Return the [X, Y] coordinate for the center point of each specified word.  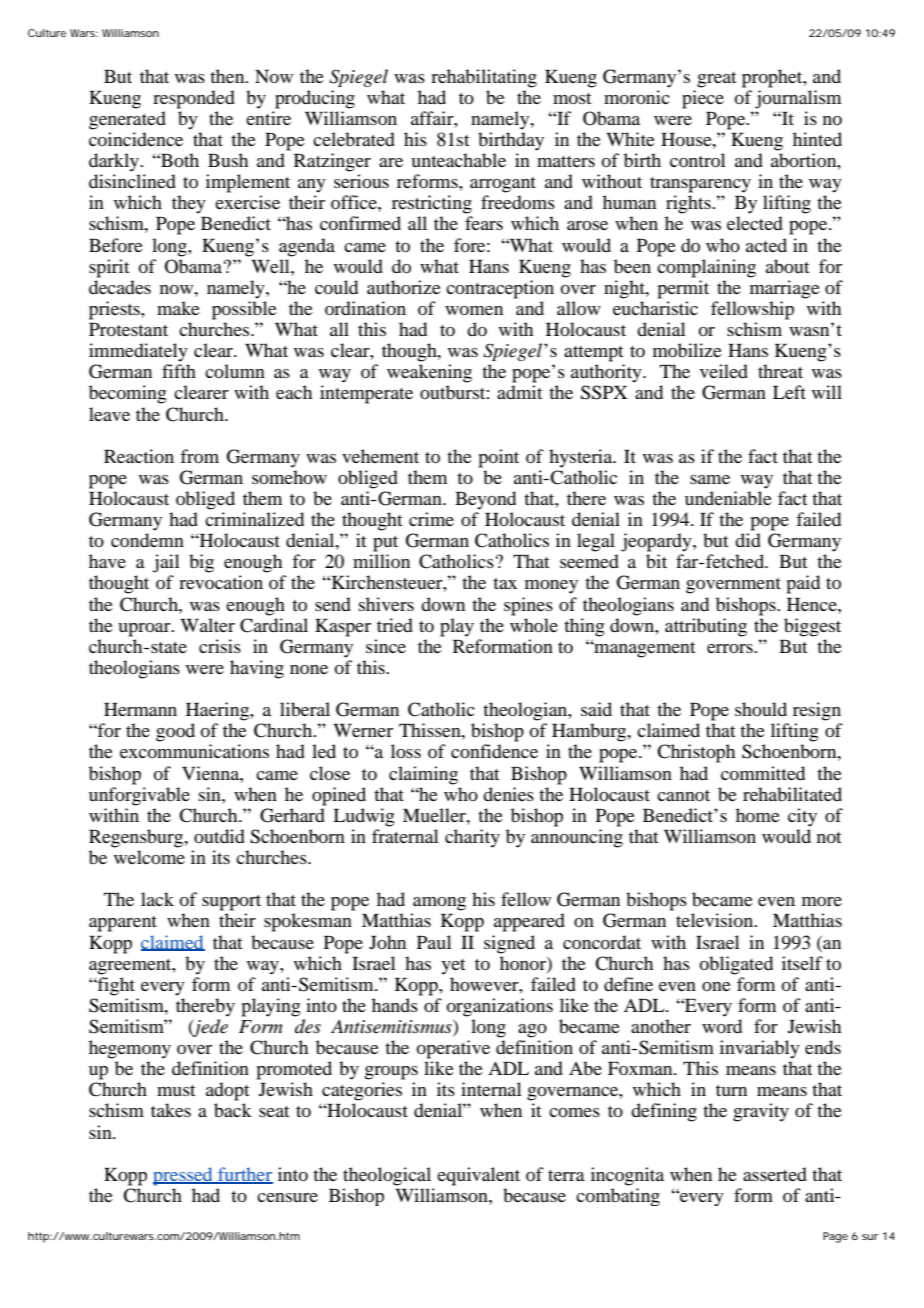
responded [194, 99]
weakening [429, 373]
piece [703, 99]
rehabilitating [484, 78]
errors [731, 648]
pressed [184, 1176]
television [716, 920]
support [231, 903]
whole [534, 625]
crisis [220, 646]
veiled [724, 371]
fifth [179, 371]
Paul [434, 942]
